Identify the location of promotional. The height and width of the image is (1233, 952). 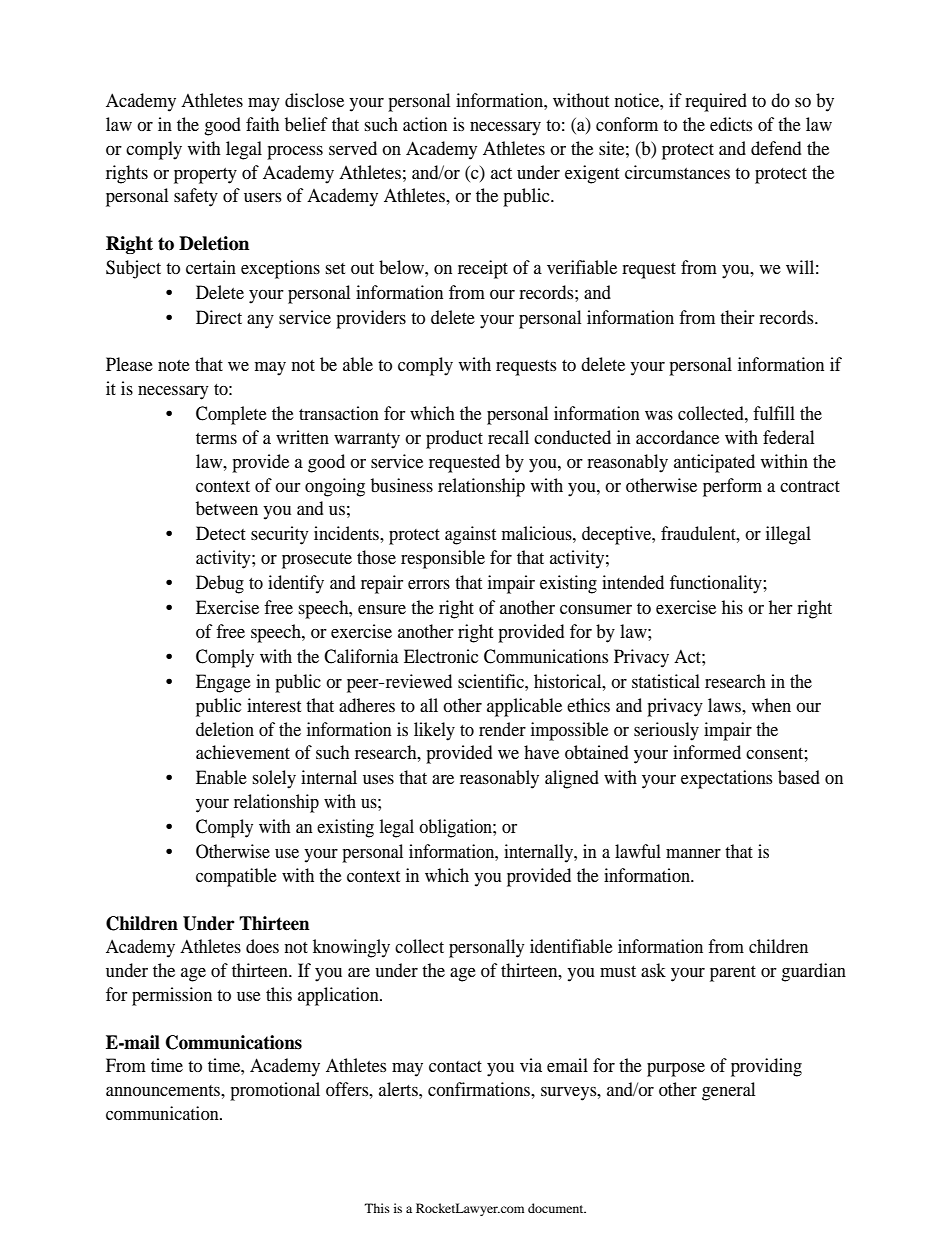
(275, 1091).
